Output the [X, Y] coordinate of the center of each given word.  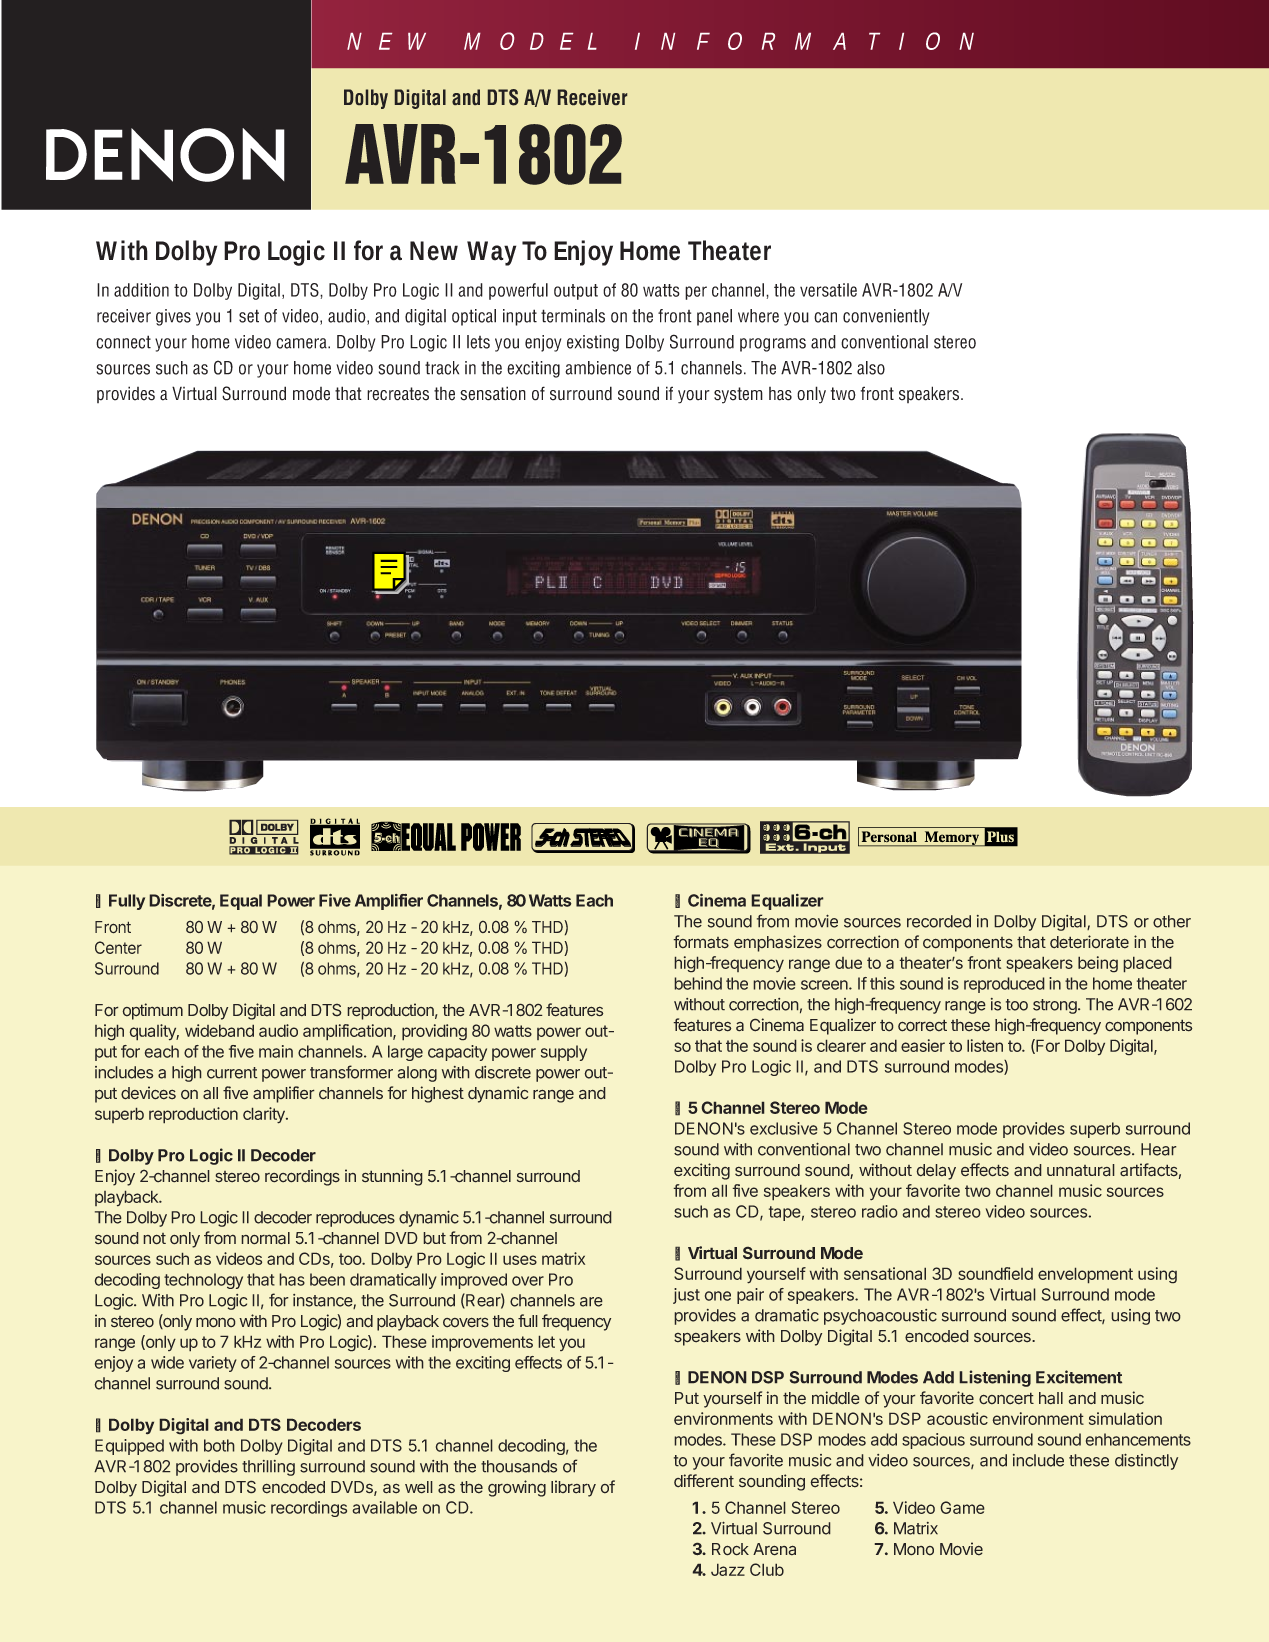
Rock [730, 1549]
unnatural [1081, 1170]
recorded [939, 921]
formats [701, 942]
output [576, 292]
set [249, 316]
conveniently [886, 317]
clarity [265, 1115]
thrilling [268, 1468]
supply [564, 1053]
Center [118, 947]
